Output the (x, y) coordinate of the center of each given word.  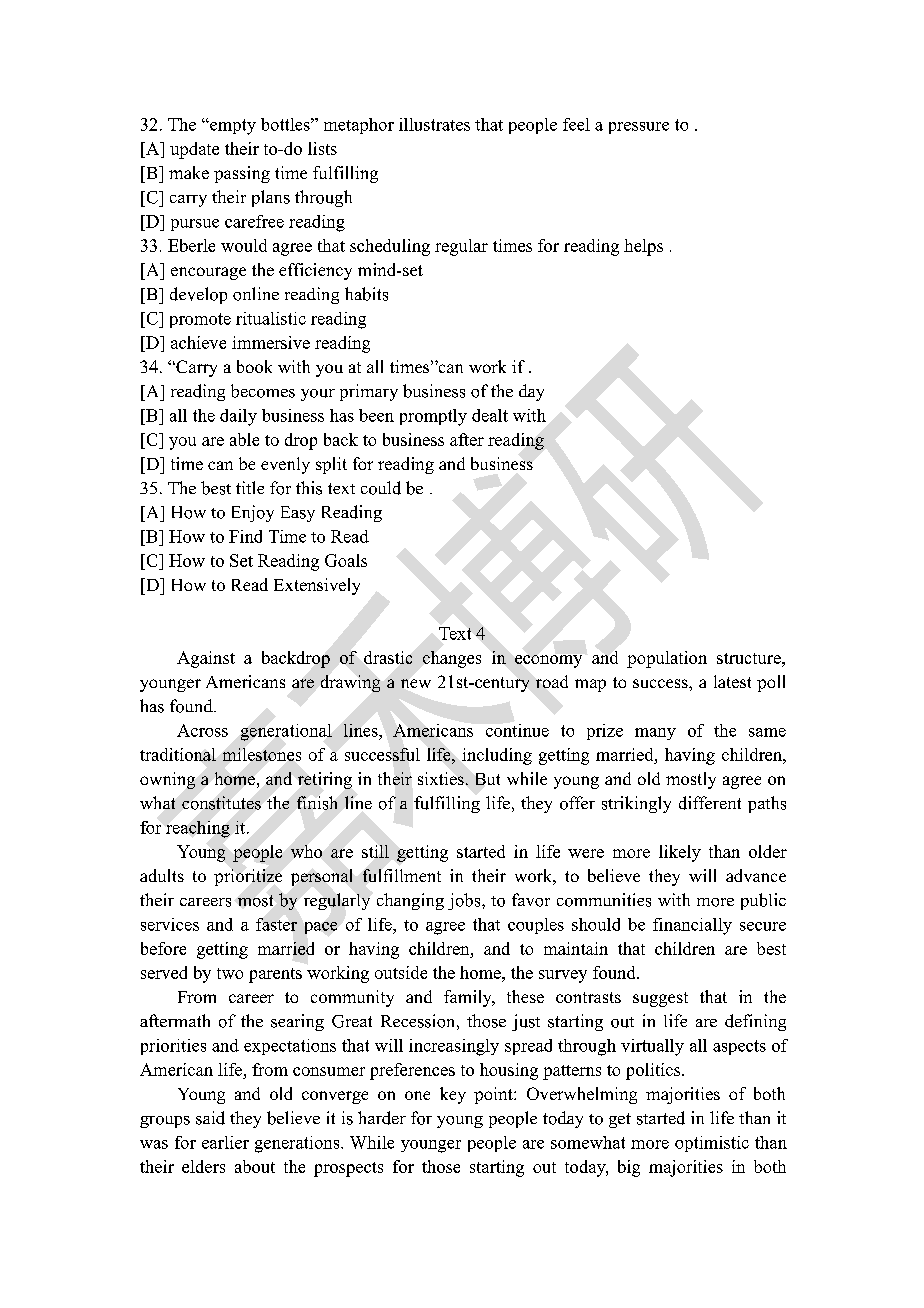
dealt (490, 415)
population (667, 659)
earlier (225, 1142)
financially (692, 926)
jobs (465, 901)
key (453, 1095)
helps (643, 247)
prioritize (248, 877)
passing (242, 174)
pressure (639, 128)
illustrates (434, 124)
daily (238, 417)
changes (452, 659)
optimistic (712, 1144)
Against (206, 659)
